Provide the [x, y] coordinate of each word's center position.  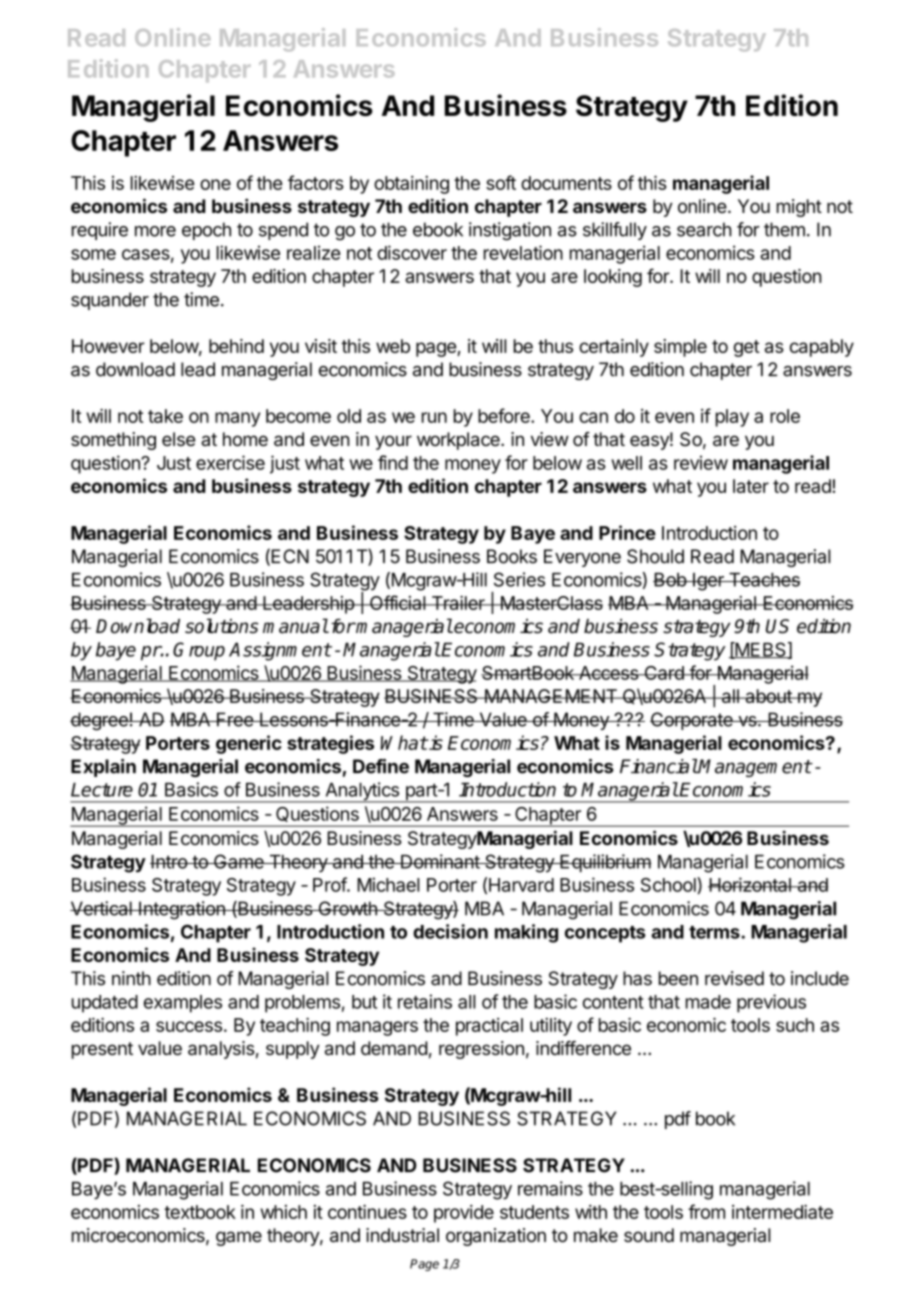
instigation [510, 231]
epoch [206, 231]
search [704, 229]
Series [519, 579]
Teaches [763, 580]
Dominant [440, 861]
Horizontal [750, 884]
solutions [222, 626]
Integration [182, 910]
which [283, 1212]
